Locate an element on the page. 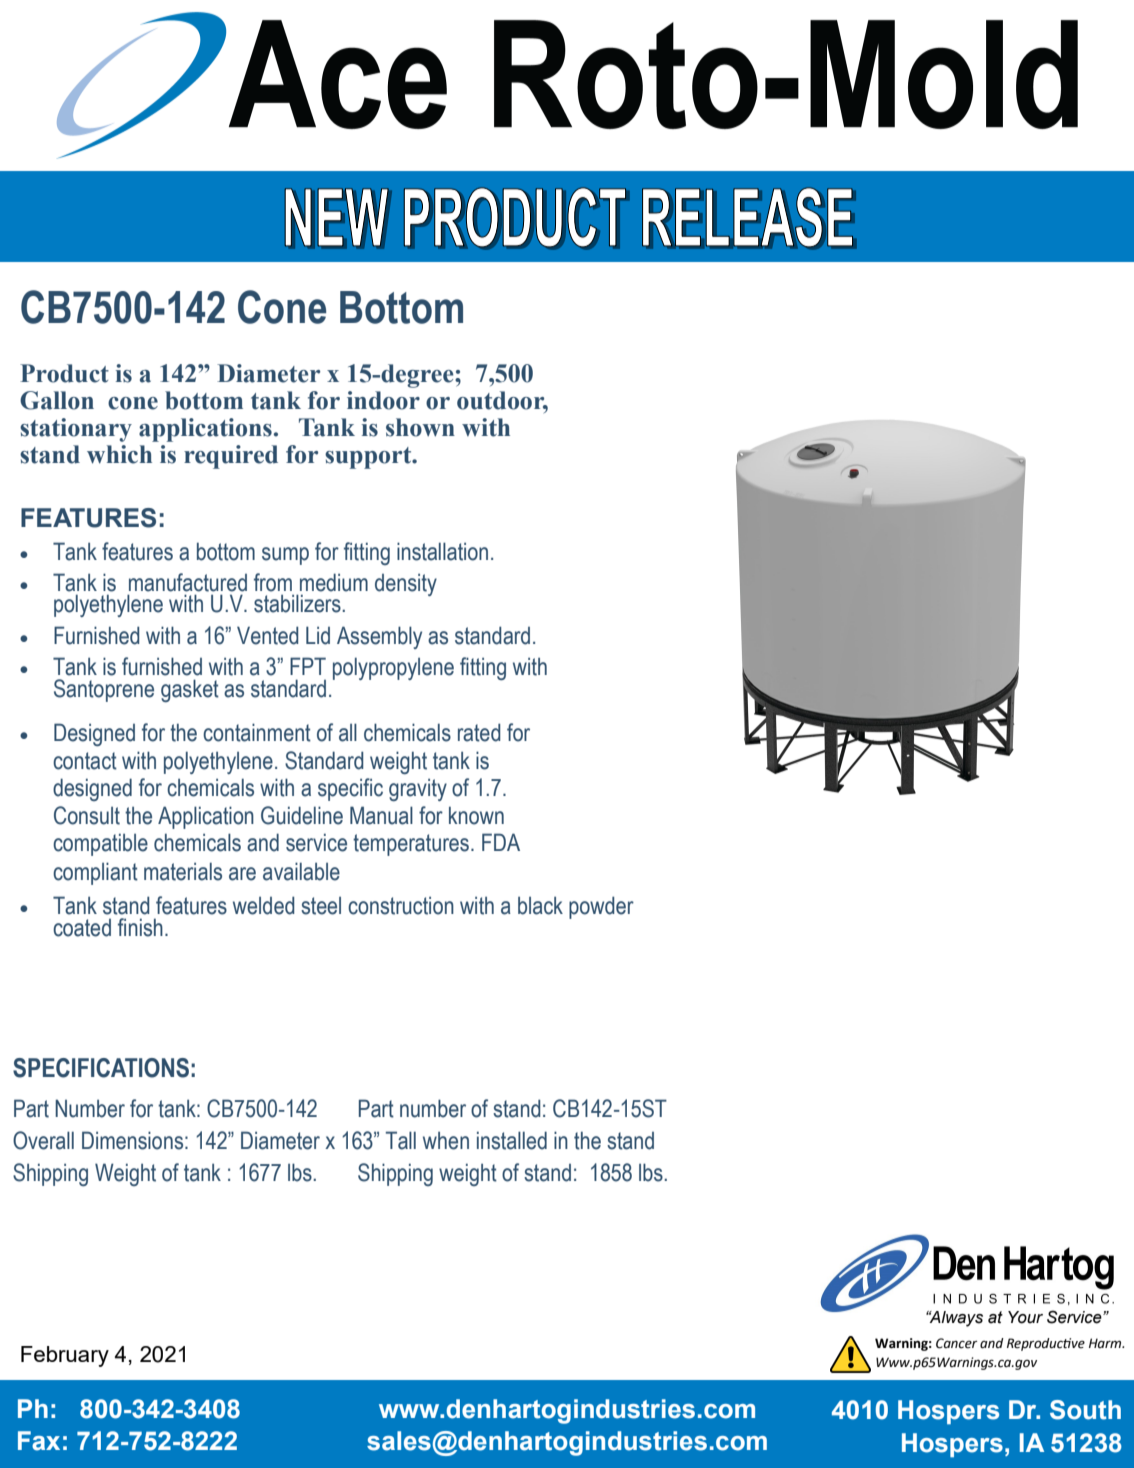  gasket is located at coordinates (190, 690).
